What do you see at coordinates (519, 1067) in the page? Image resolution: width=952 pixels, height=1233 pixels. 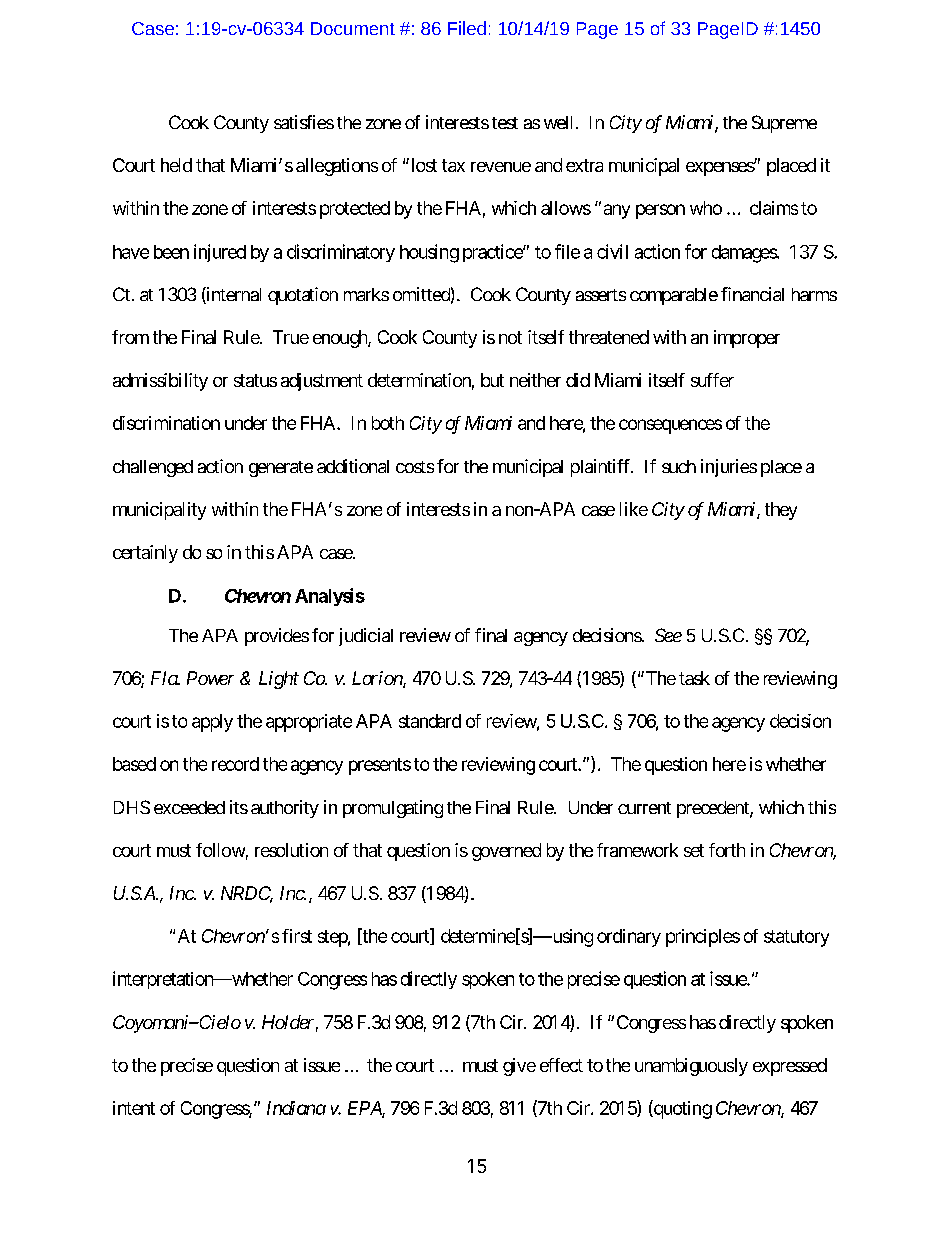 I see `give` at bounding box center [519, 1067].
